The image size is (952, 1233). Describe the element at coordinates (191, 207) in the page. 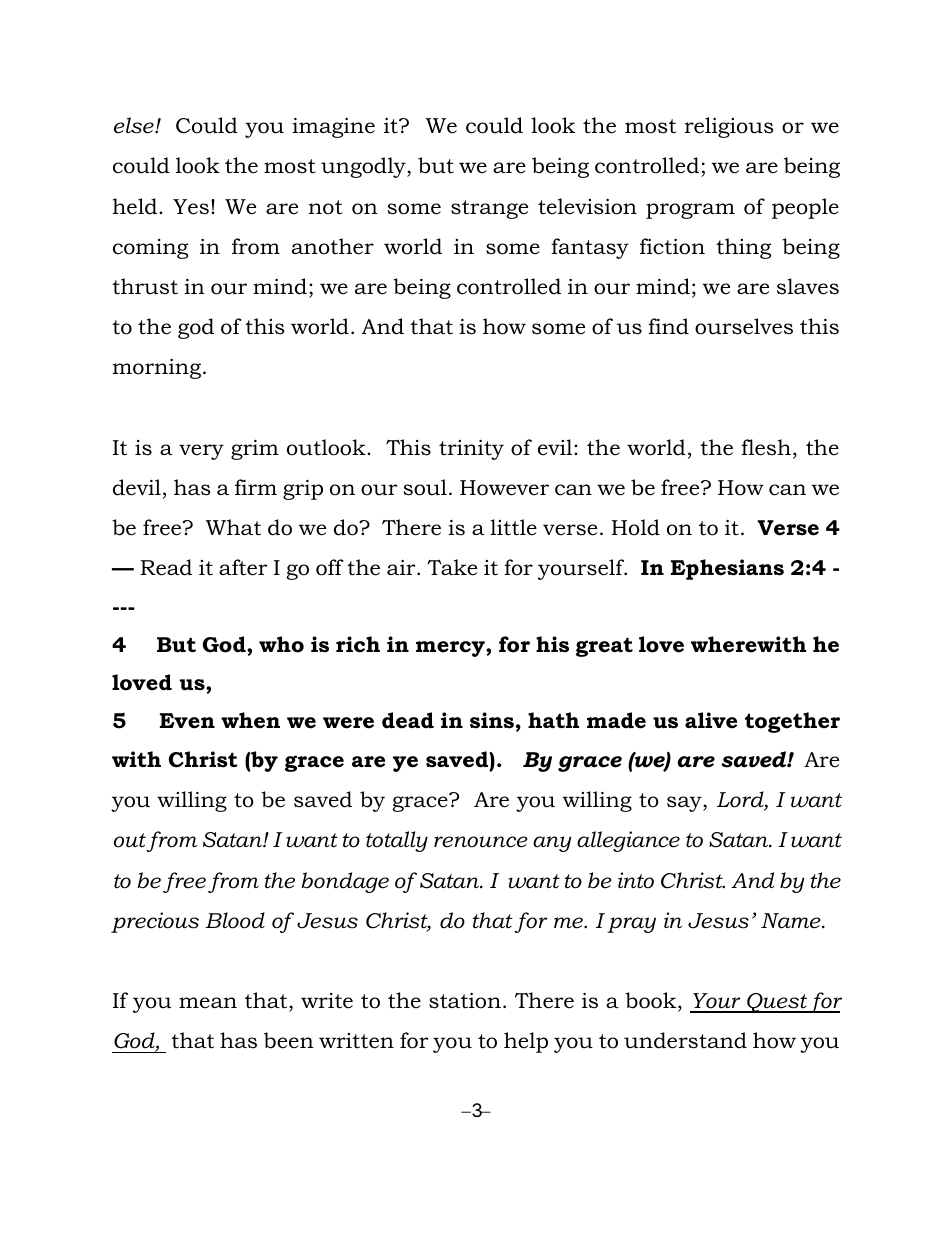

I see `Yes` at that location.
